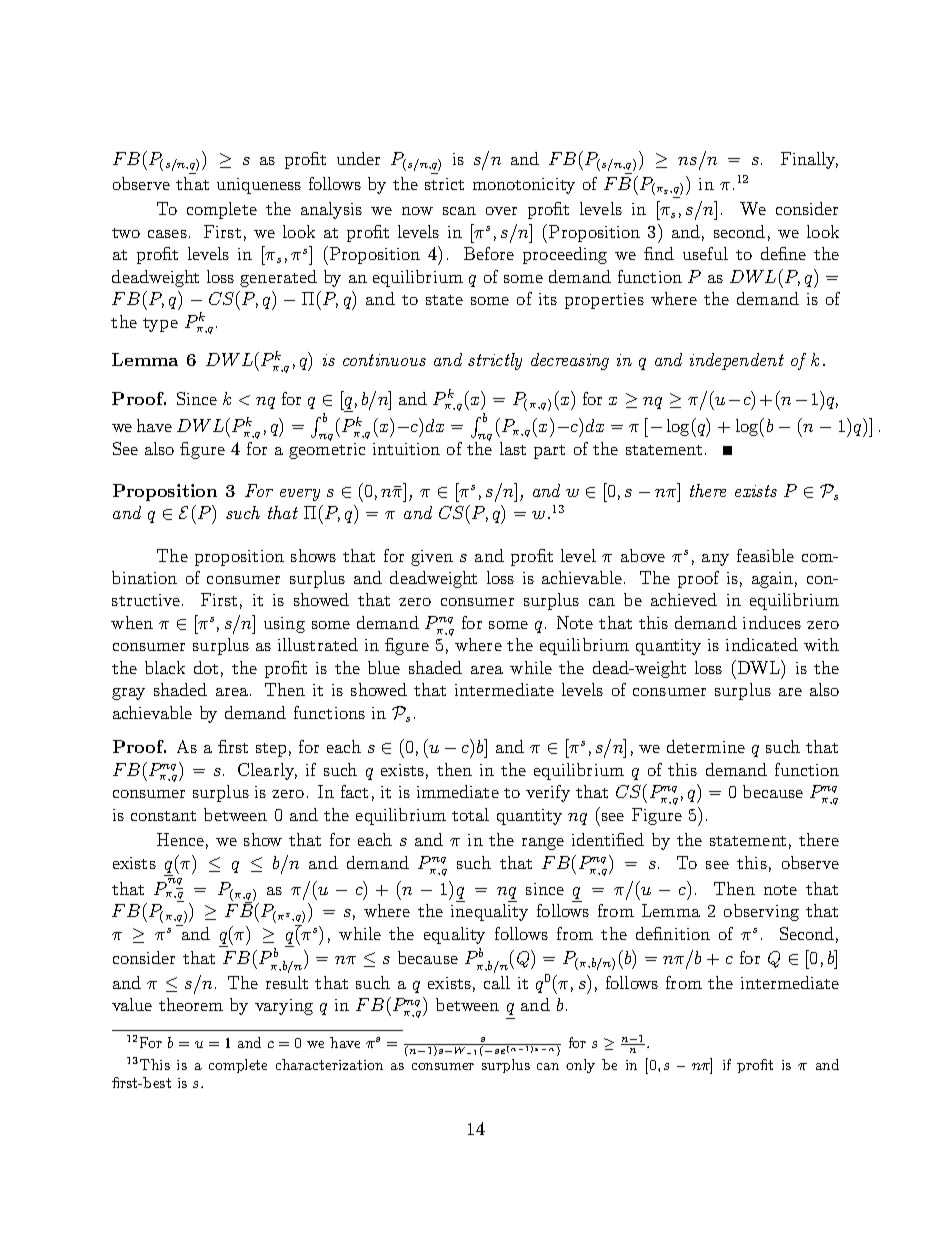 The width and height of the image is (952, 1233). Describe the element at coordinates (384, 360) in the image. I see `continuous` at that location.
